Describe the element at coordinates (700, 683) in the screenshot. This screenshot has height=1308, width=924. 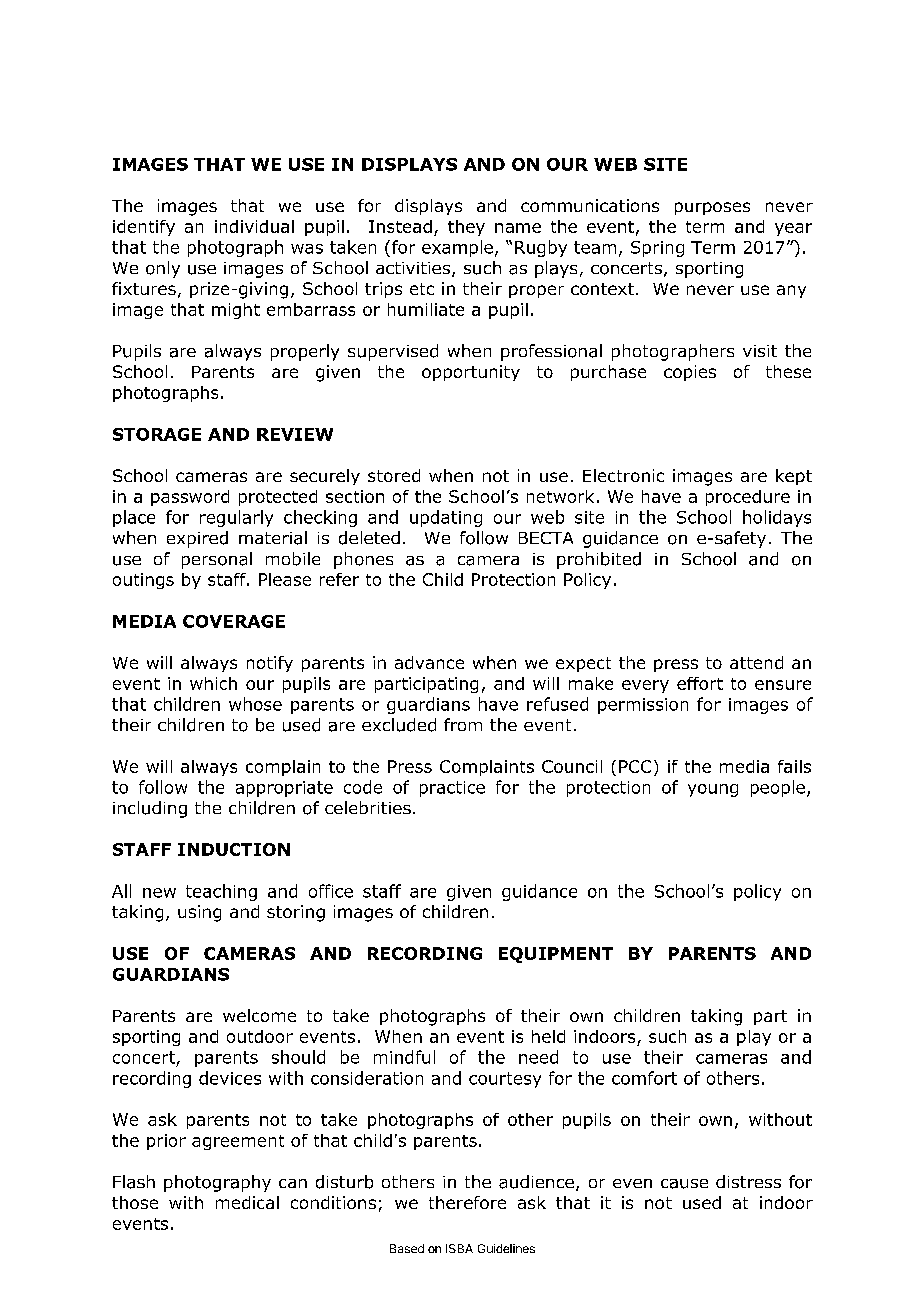
I see `effort` at that location.
